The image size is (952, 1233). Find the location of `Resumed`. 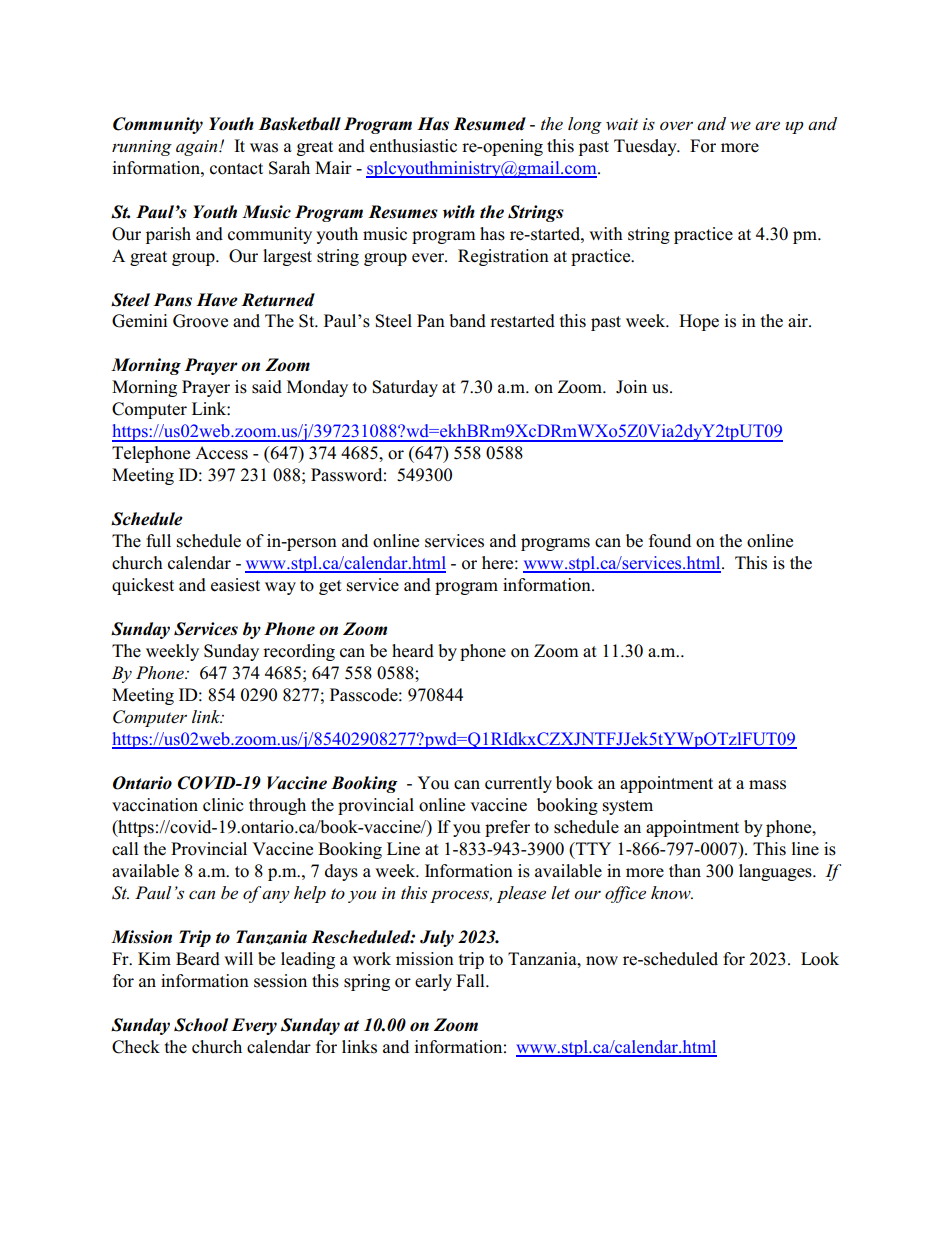

Resumed is located at coordinates (489, 124).
